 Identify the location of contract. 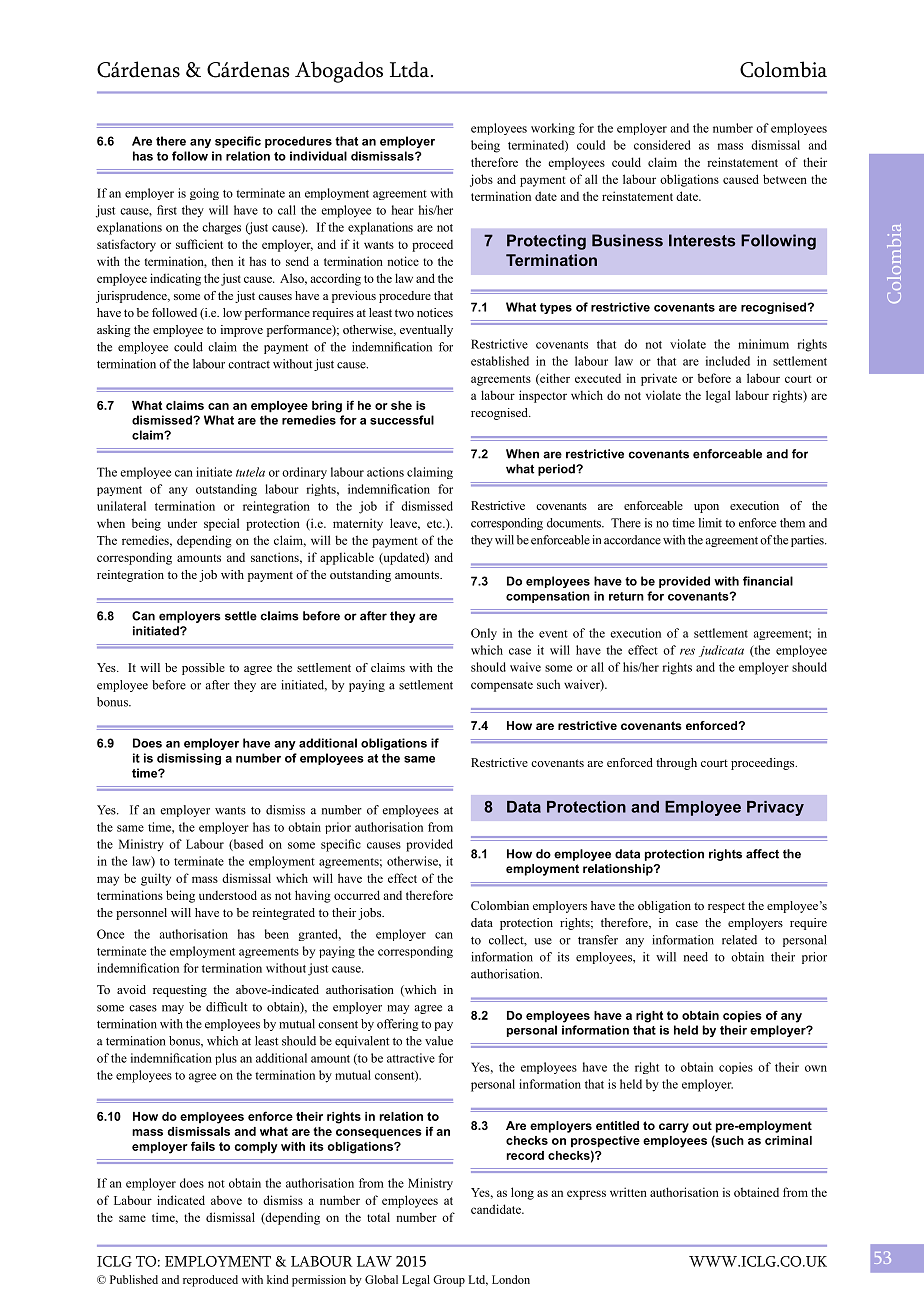
(249, 365).
